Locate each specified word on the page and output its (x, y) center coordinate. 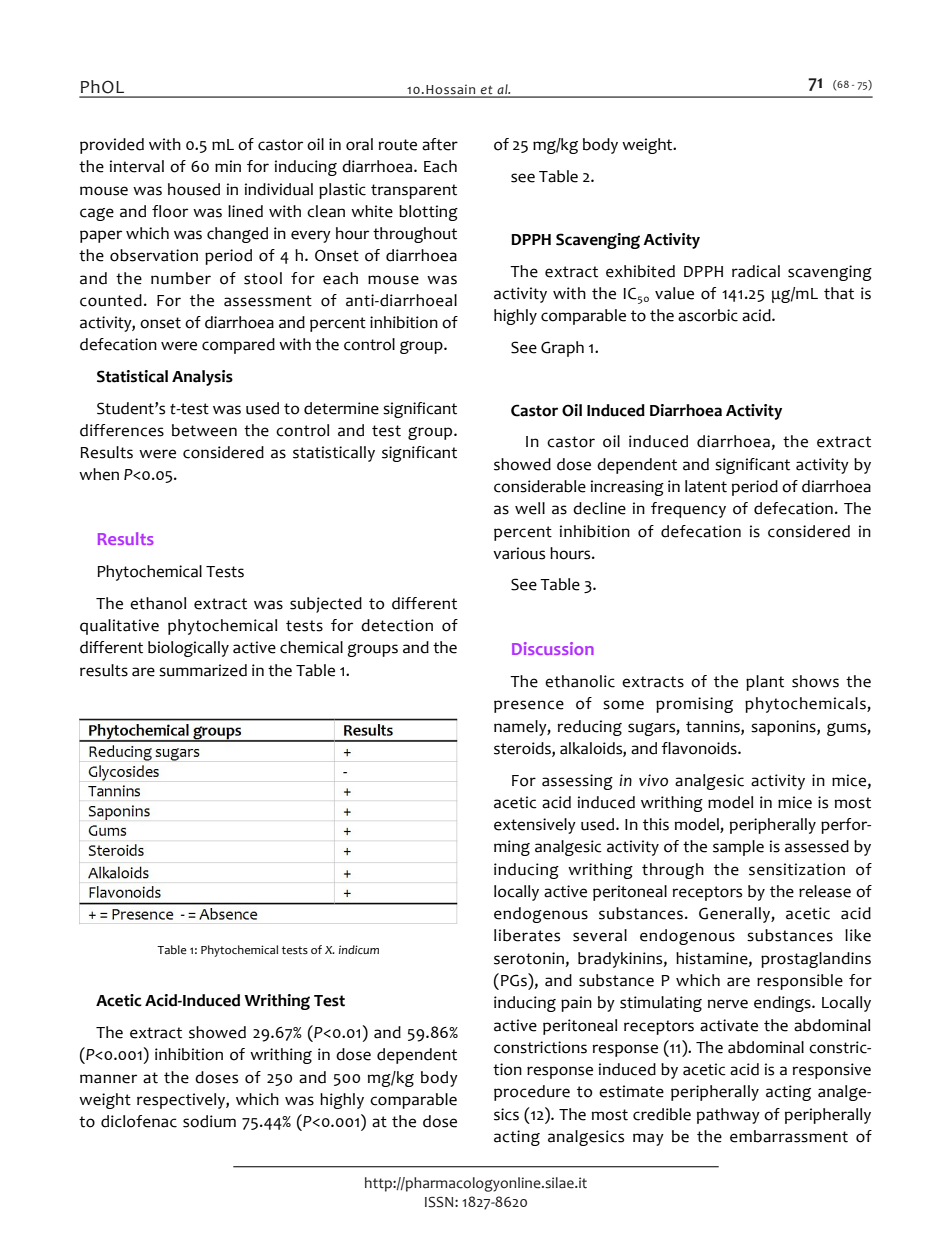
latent (706, 486)
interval (137, 166)
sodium (209, 1121)
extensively (535, 826)
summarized (203, 670)
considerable (540, 486)
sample (738, 848)
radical (756, 271)
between (204, 430)
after (440, 144)
